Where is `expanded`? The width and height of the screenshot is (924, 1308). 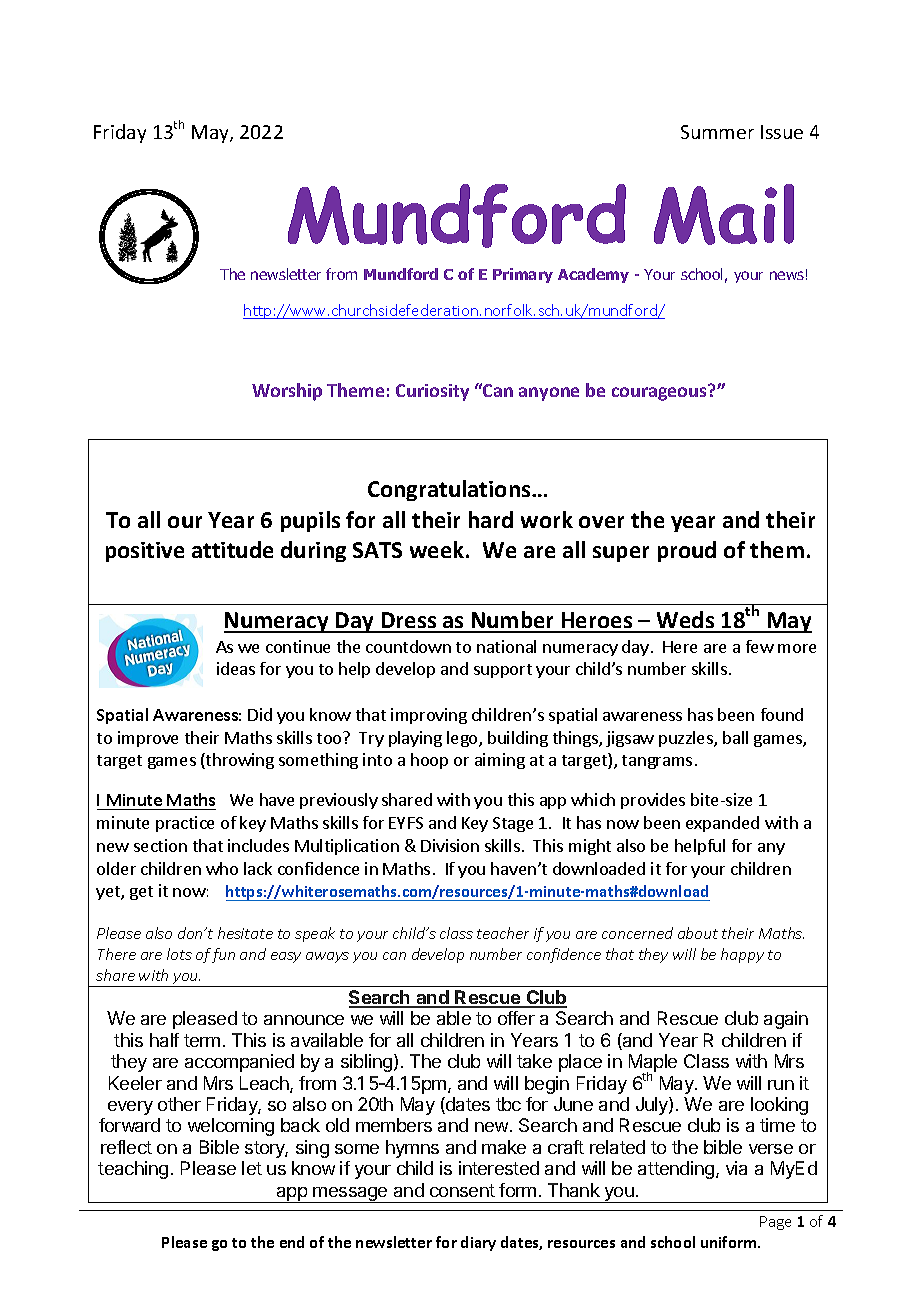
expanded is located at coordinates (722, 824).
